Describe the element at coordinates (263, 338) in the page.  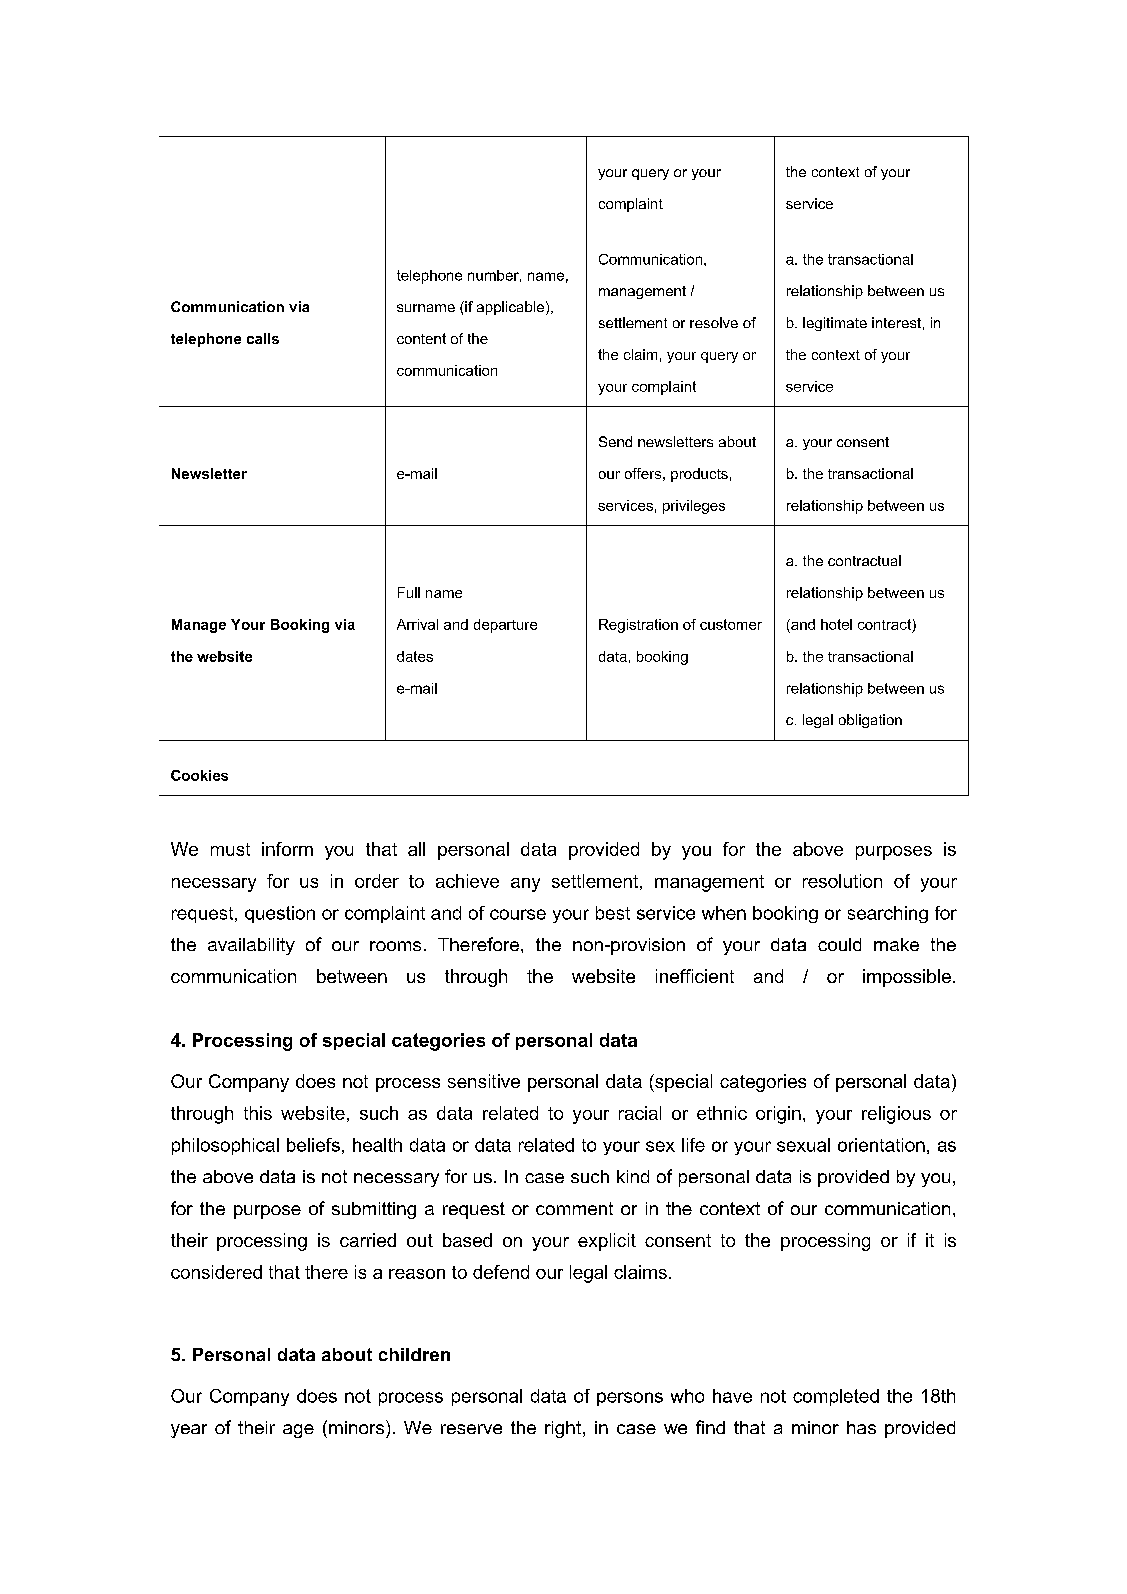
I see `calls` at that location.
